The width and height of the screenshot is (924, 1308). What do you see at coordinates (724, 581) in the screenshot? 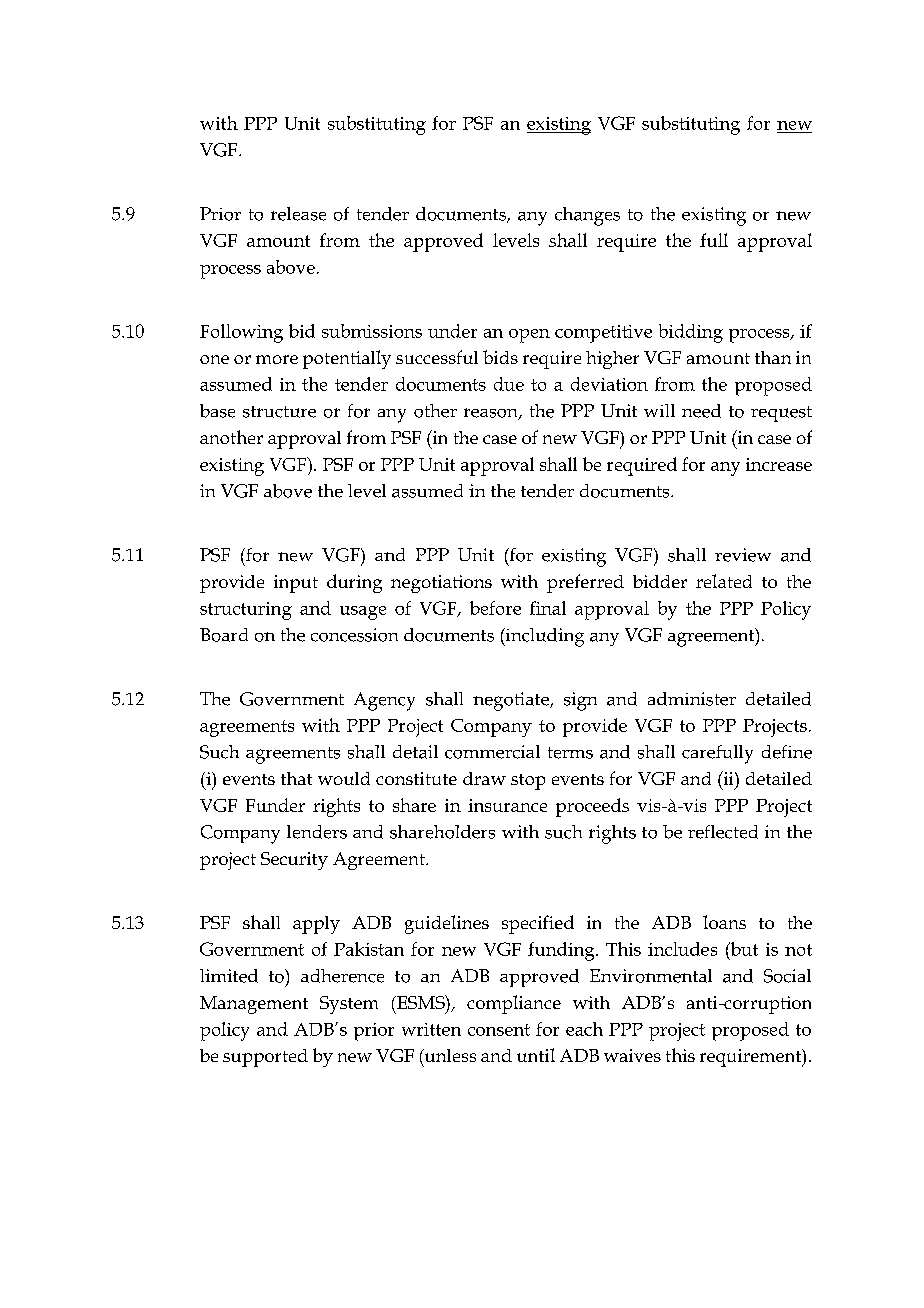
I see `related` at bounding box center [724, 581].
